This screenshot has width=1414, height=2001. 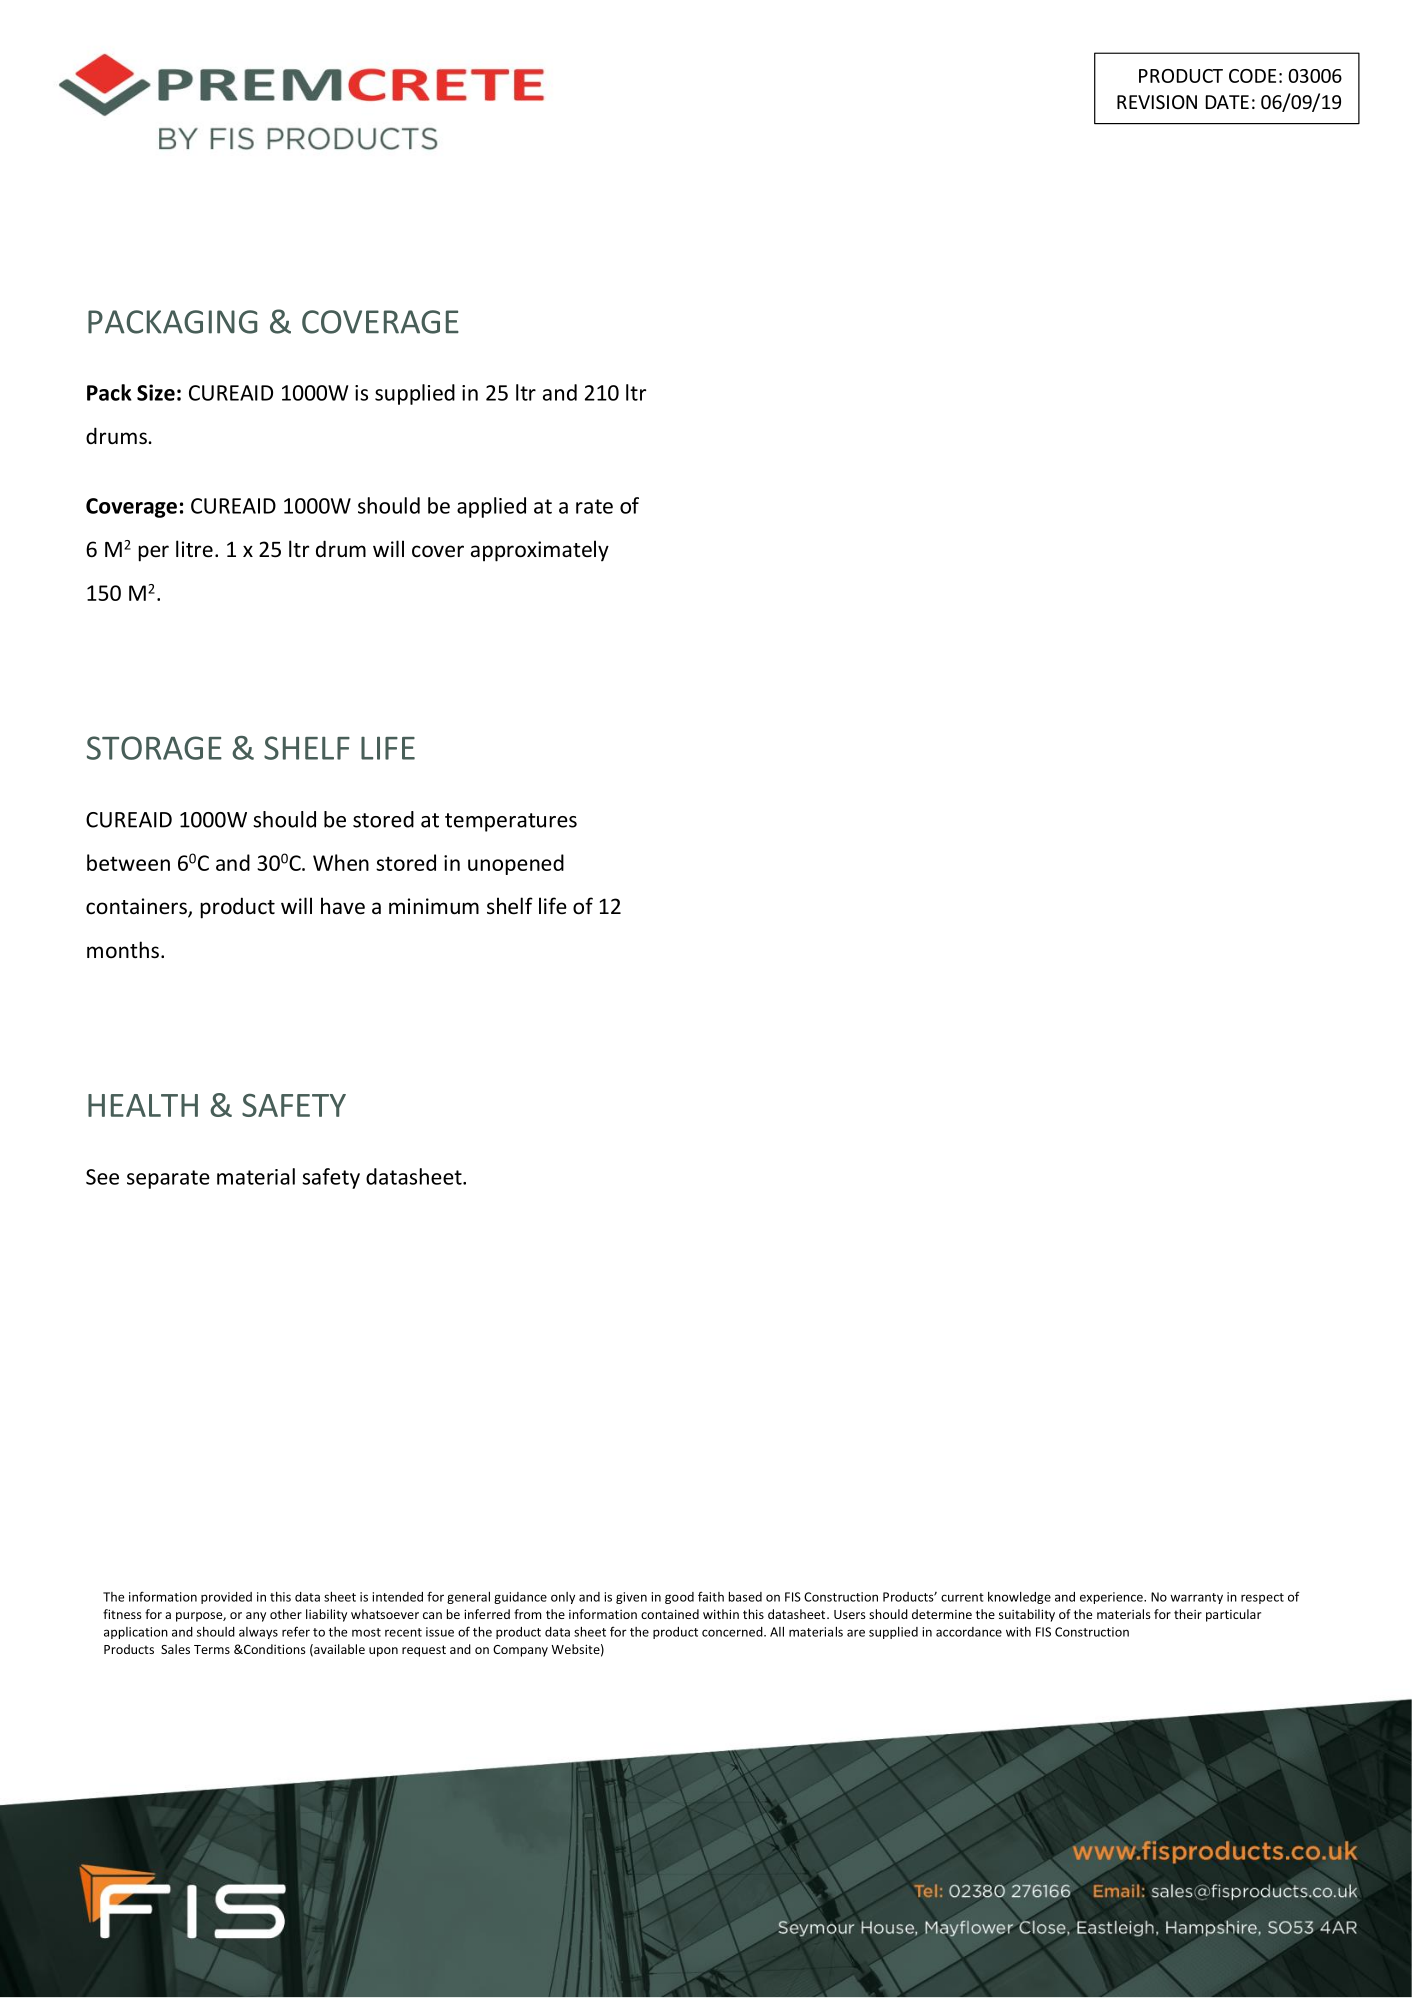 What do you see at coordinates (194, 548) in the screenshot?
I see `litre` at bounding box center [194, 548].
